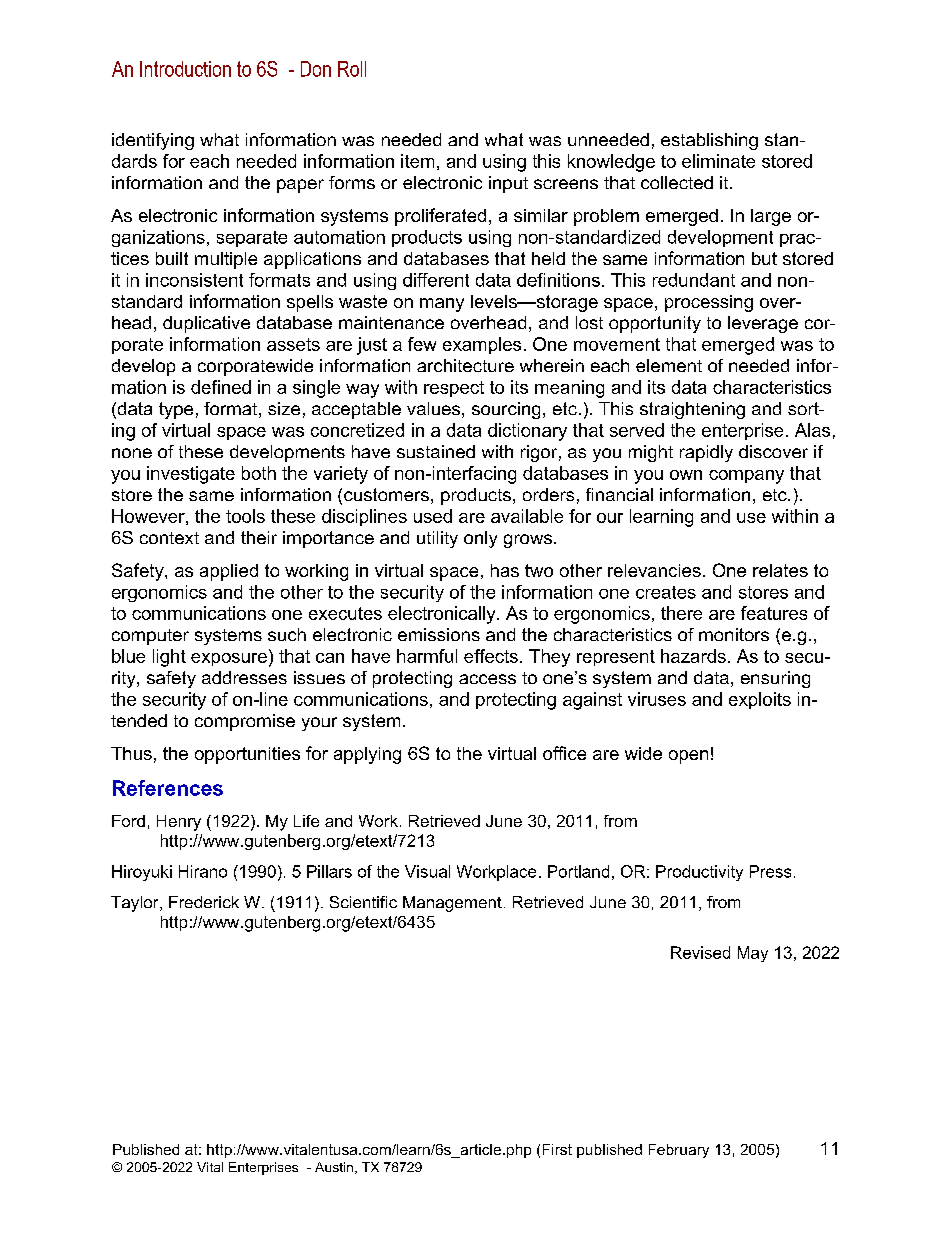  What do you see at coordinates (452, 904) in the page?
I see `Management` at bounding box center [452, 904].
